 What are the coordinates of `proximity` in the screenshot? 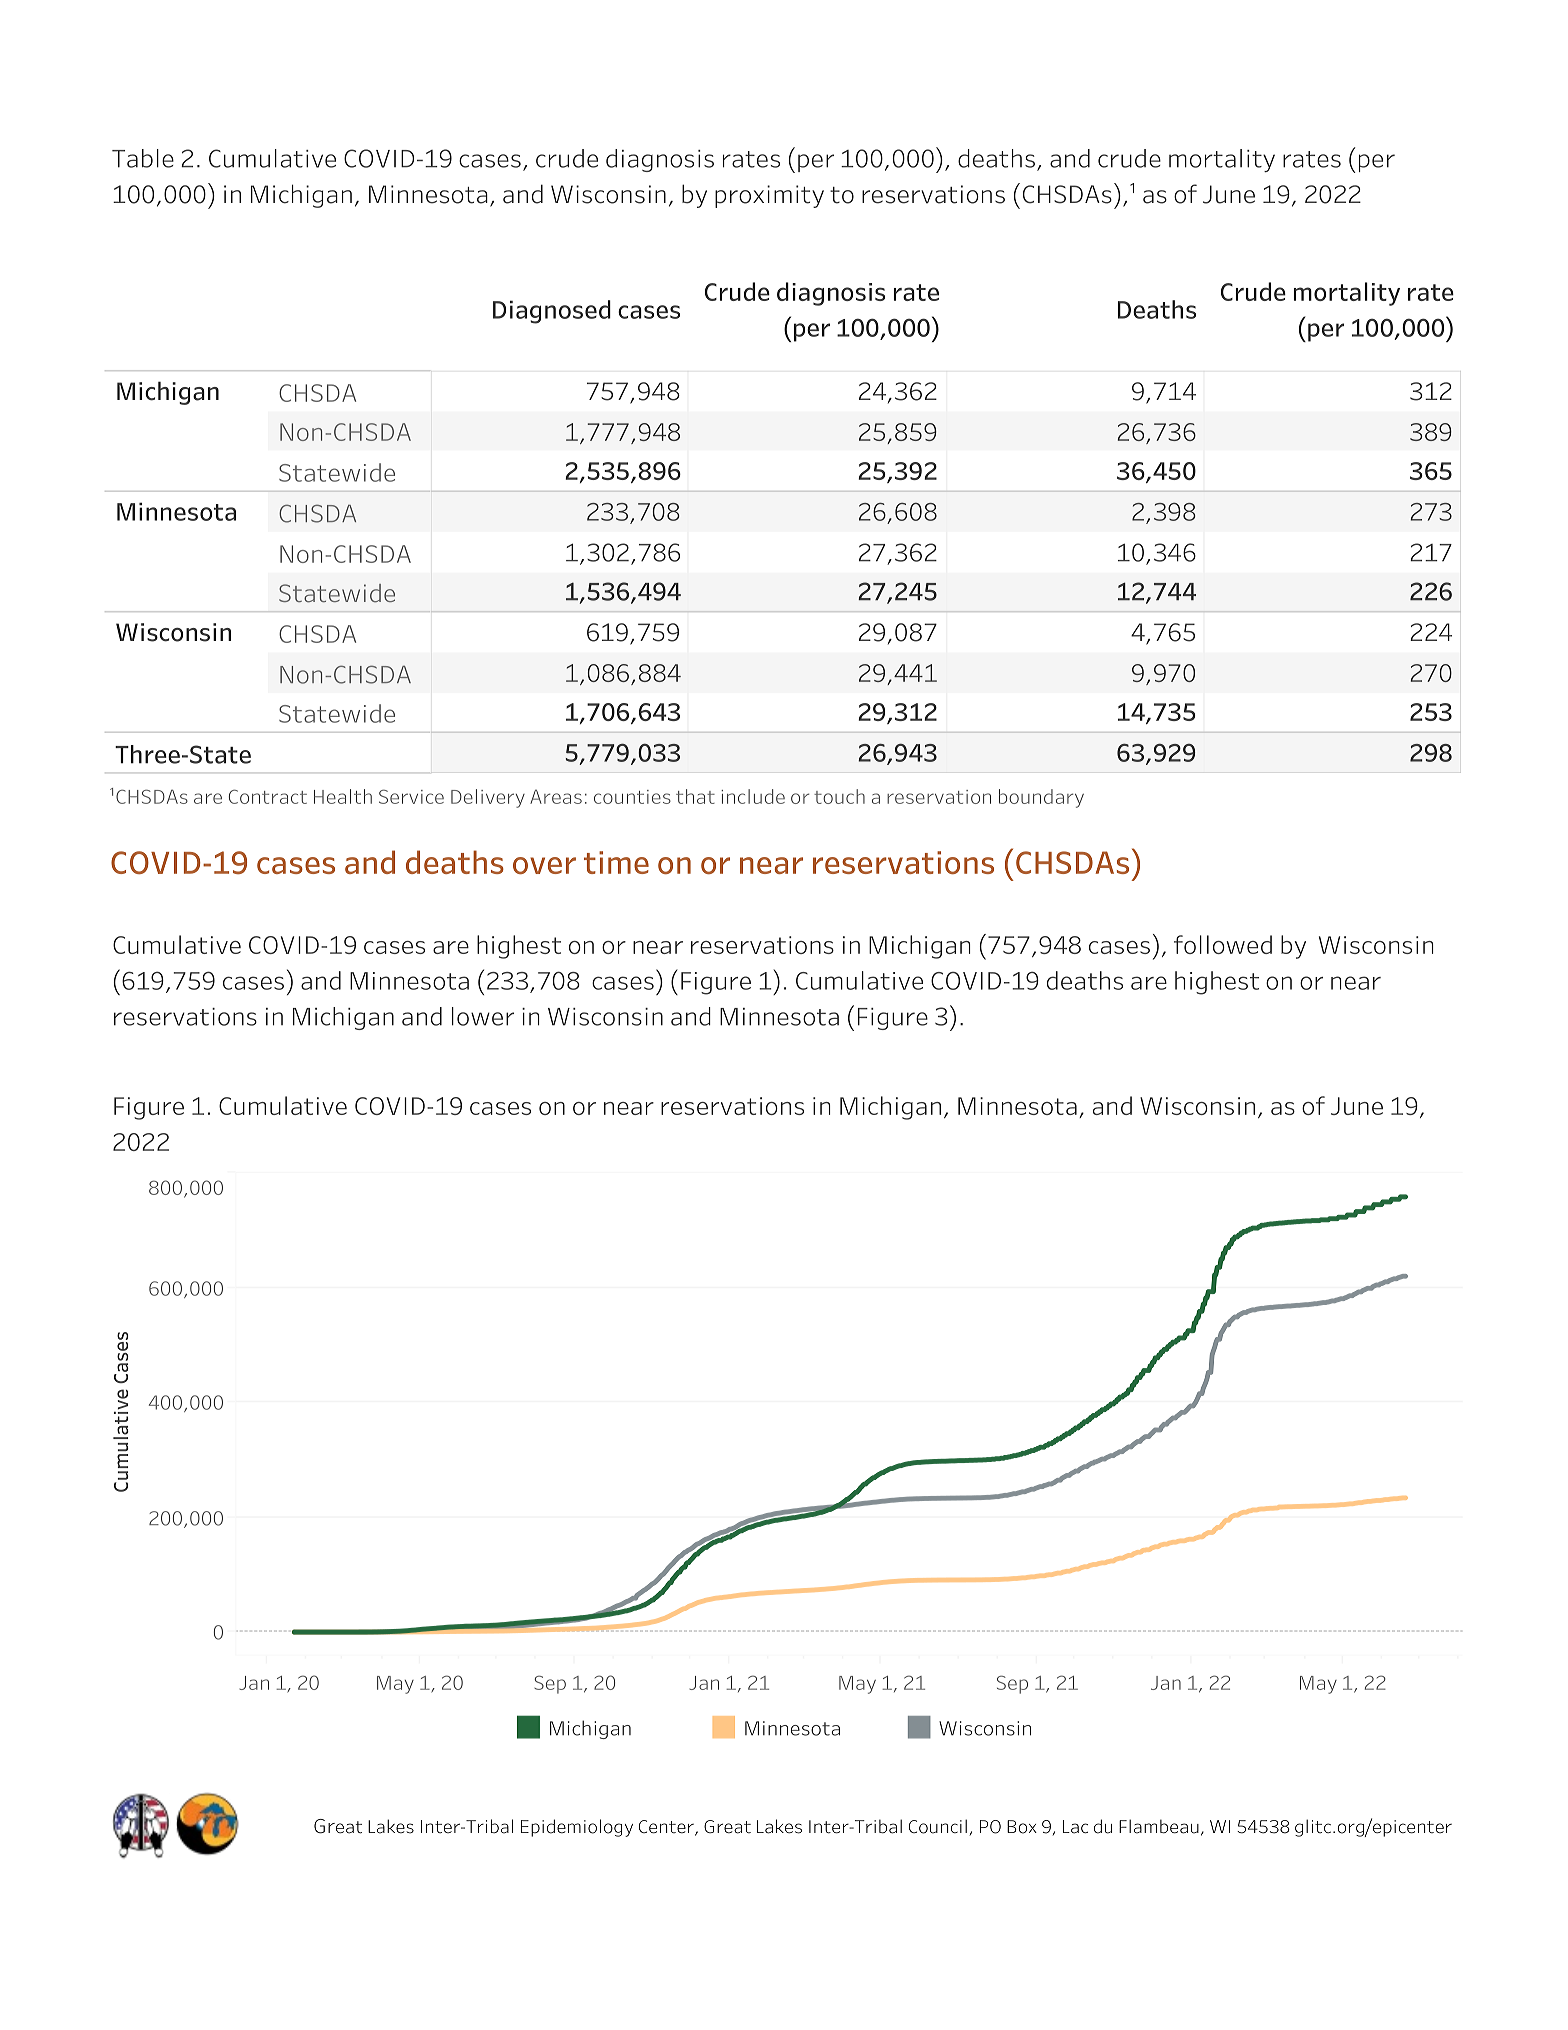 It's located at (769, 196).
